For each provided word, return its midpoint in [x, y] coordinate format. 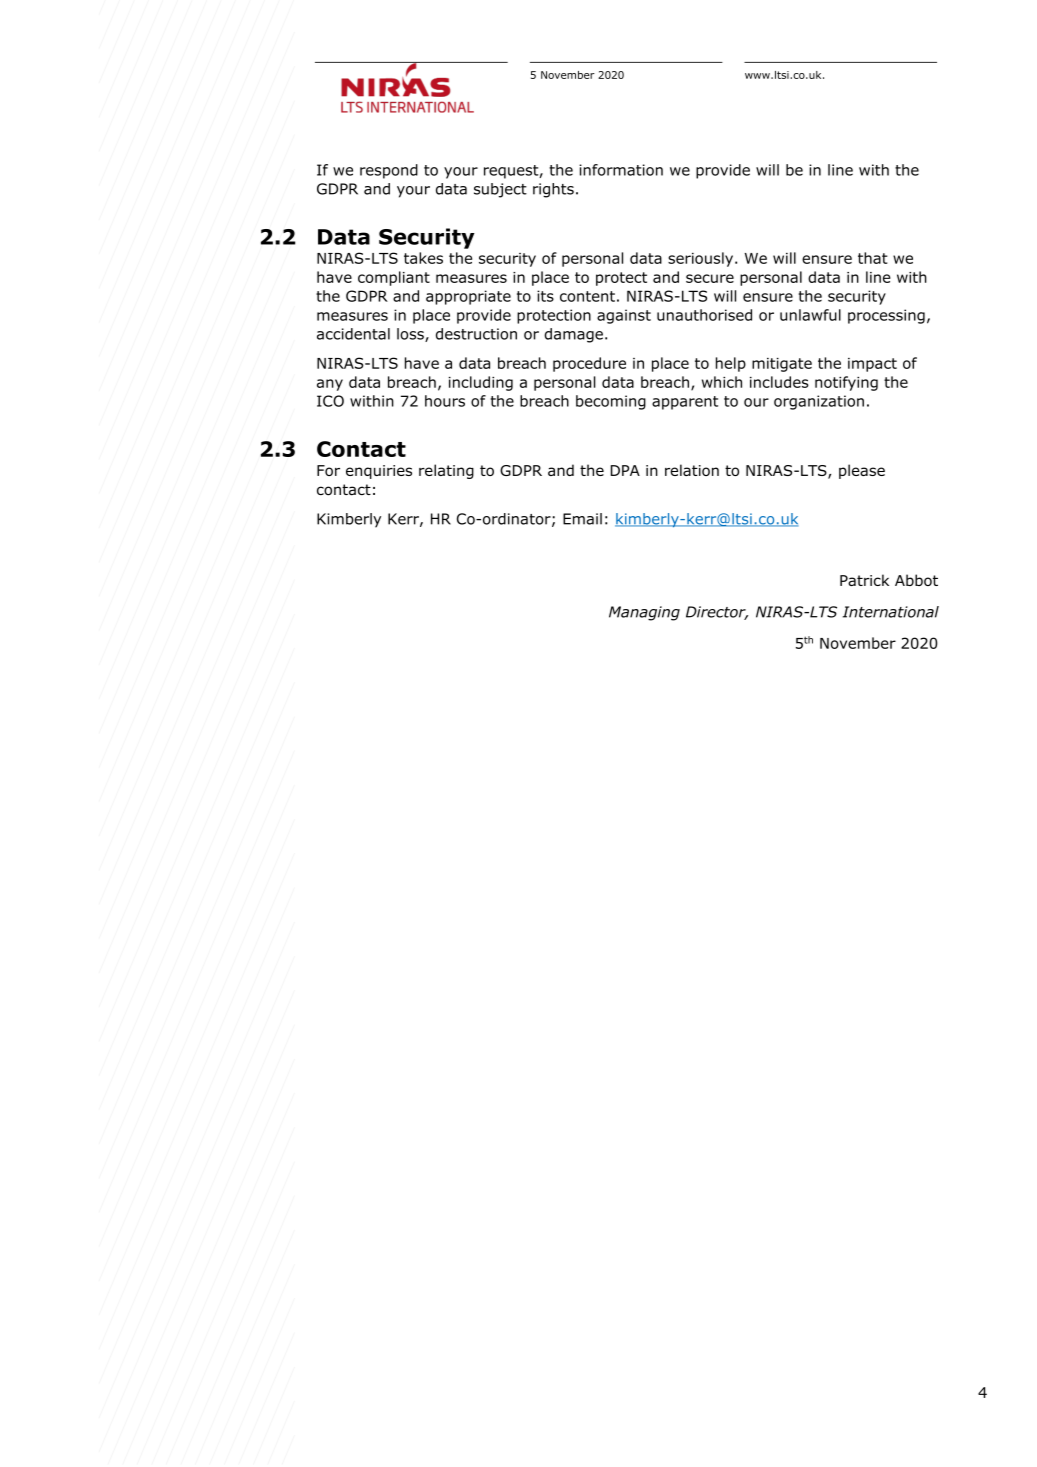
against [624, 316]
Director [717, 613]
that [873, 258]
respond [389, 171]
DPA [625, 470]
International [891, 612]
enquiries [379, 472]
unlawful [810, 315]
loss [411, 335]
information [621, 170]
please [862, 471]
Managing [644, 613]
